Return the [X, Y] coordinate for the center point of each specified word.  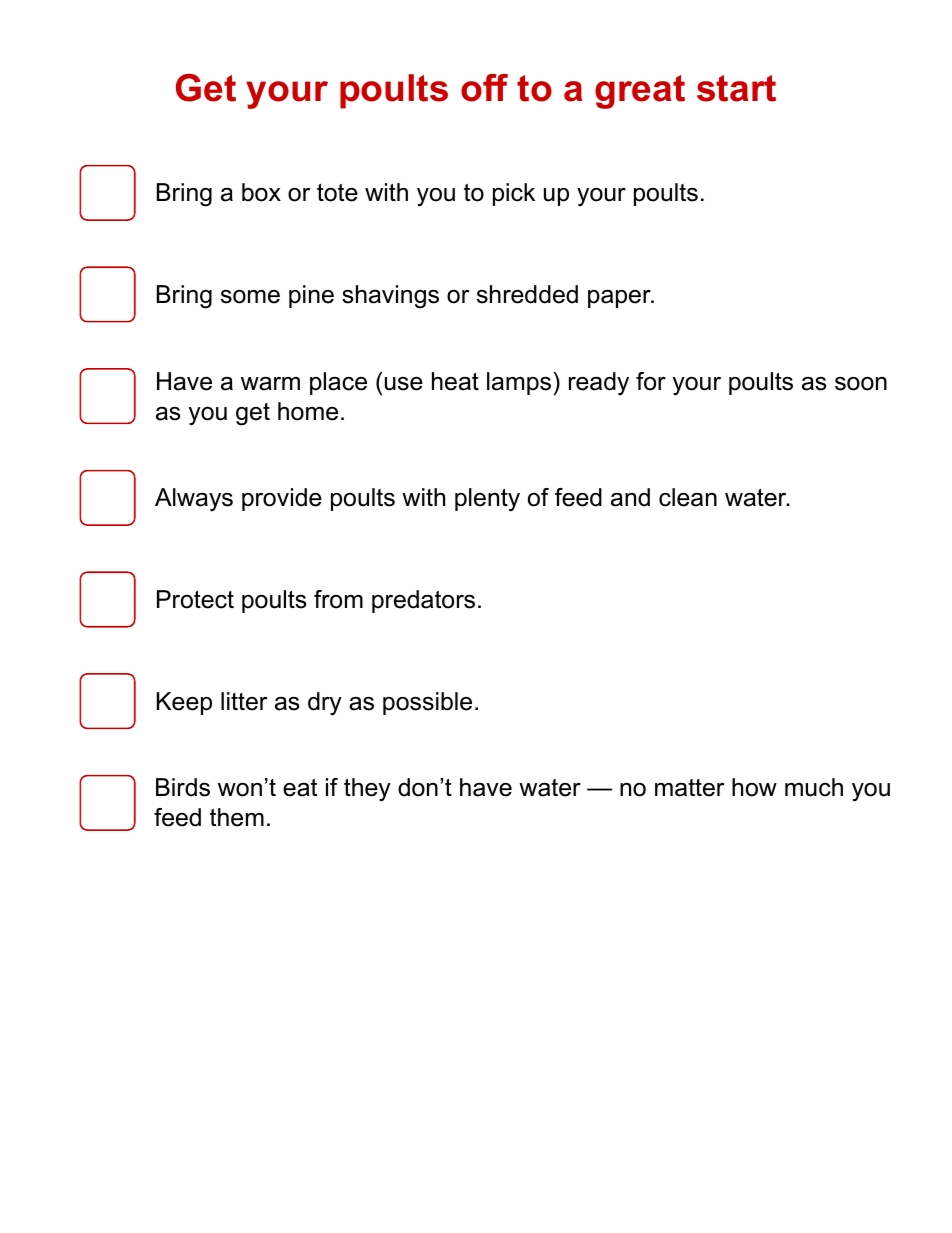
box [261, 192]
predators [423, 601]
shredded [527, 294]
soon [861, 384]
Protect [195, 599]
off [484, 88]
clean [688, 497]
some [250, 297]
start [736, 88]
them [237, 817]
